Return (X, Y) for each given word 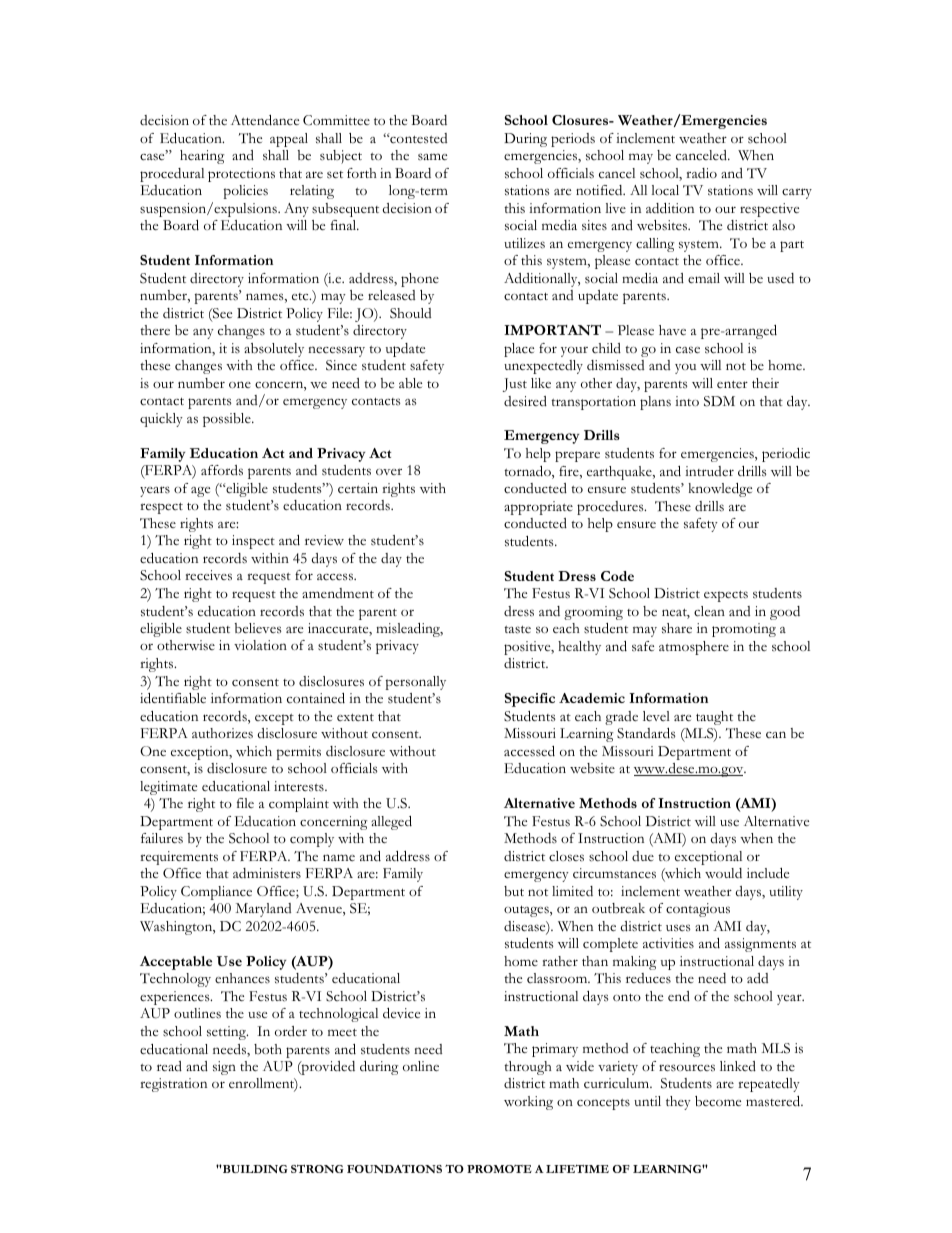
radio (701, 173)
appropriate (538, 508)
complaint (299, 805)
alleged (391, 823)
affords (222, 470)
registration (173, 1085)
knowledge (720, 490)
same (432, 157)
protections (241, 175)
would (723, 873)
